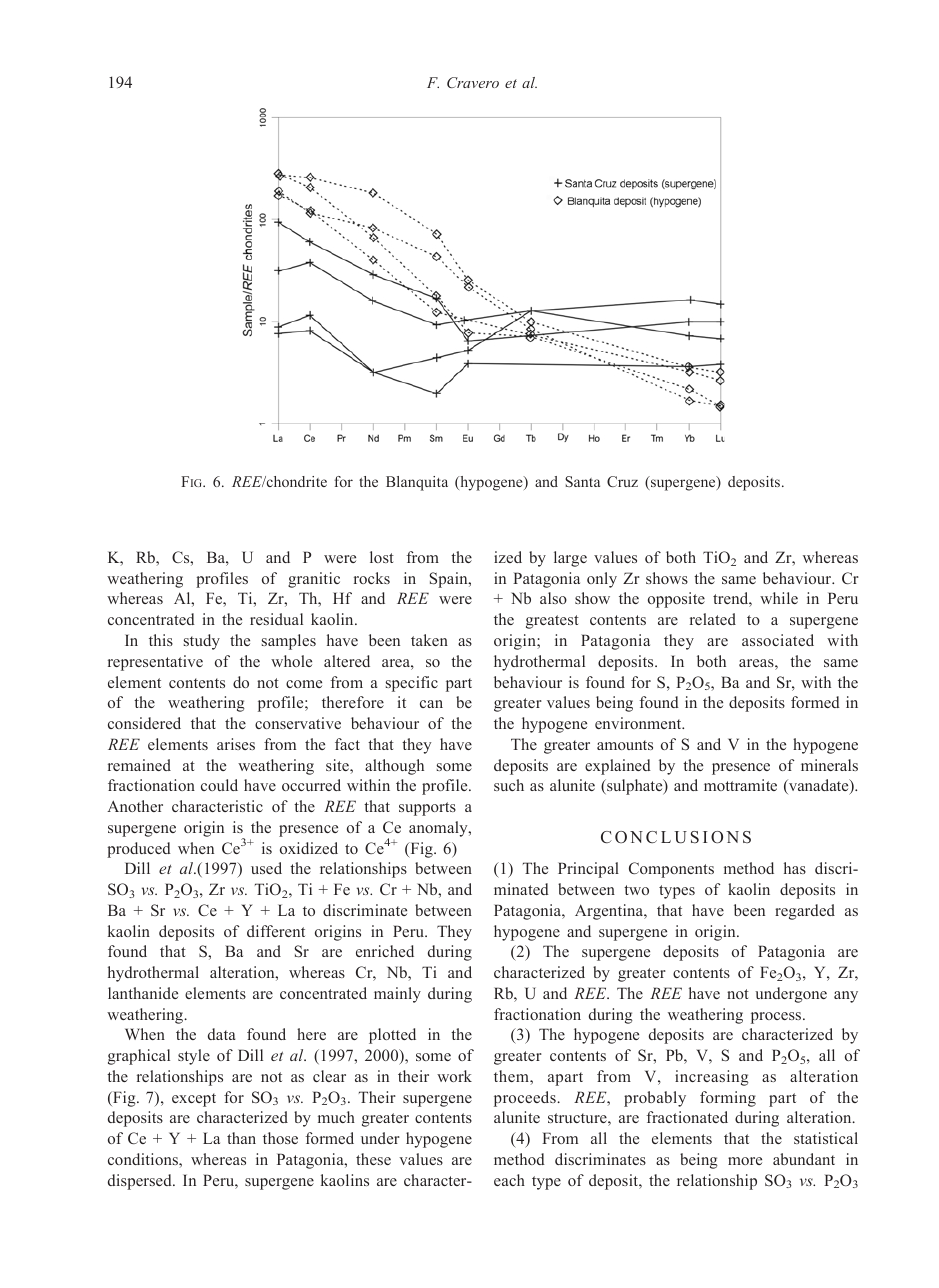  I want to click on used, so click(266, 868).
